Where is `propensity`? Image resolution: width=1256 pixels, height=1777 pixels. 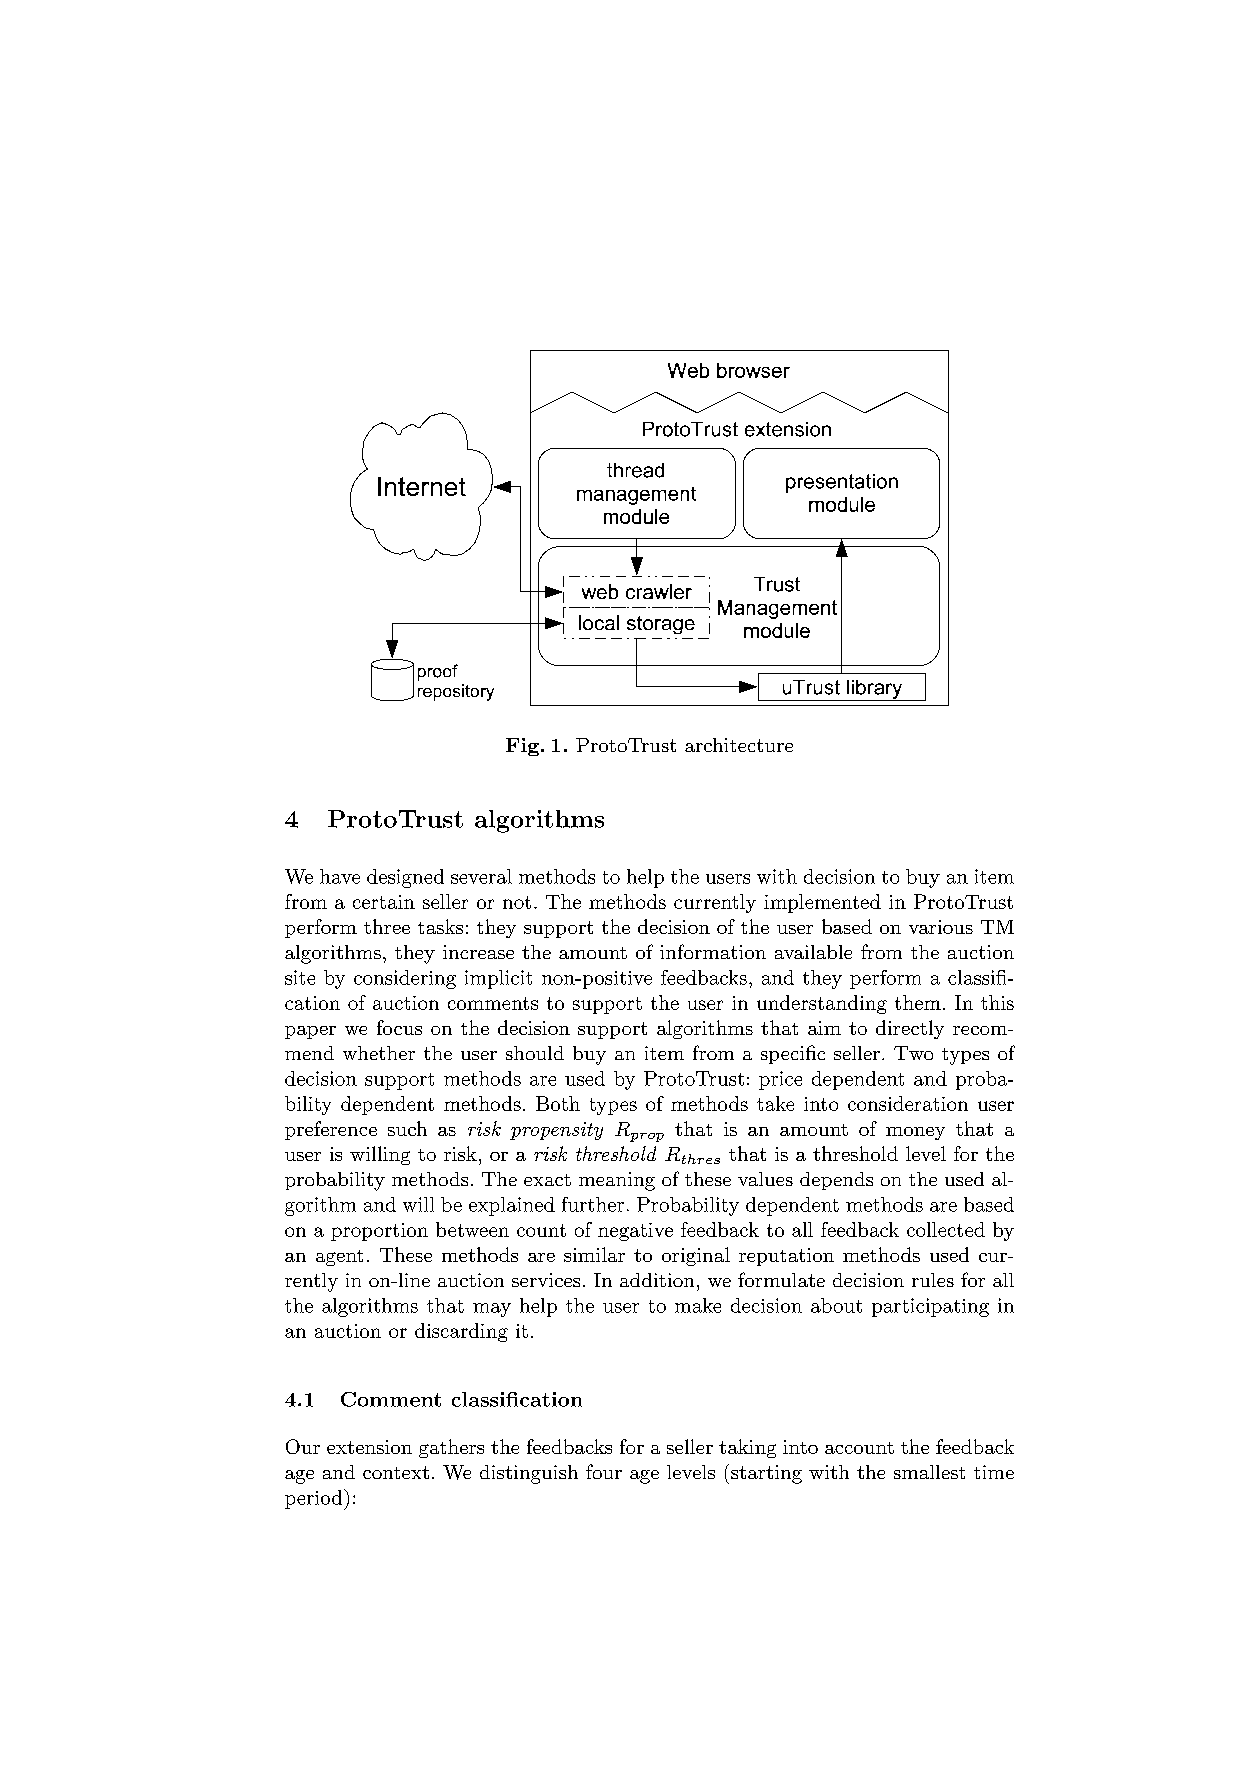
propensity is located at coordinates (556, 1131).
